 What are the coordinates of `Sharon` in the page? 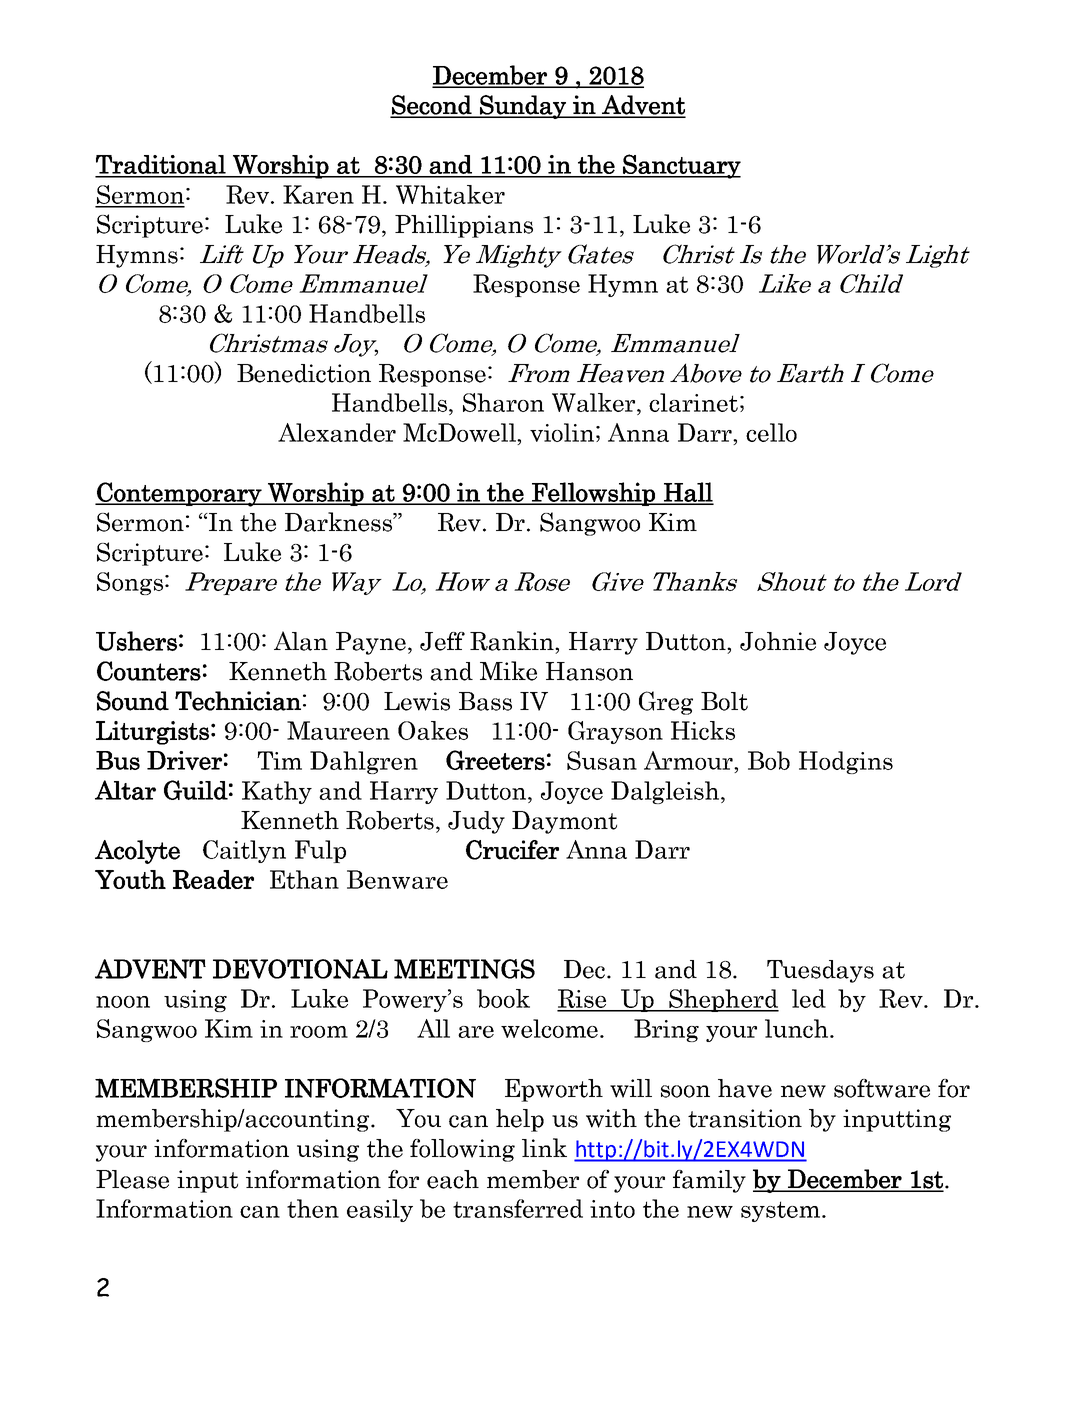 It's located at (503, 402).
